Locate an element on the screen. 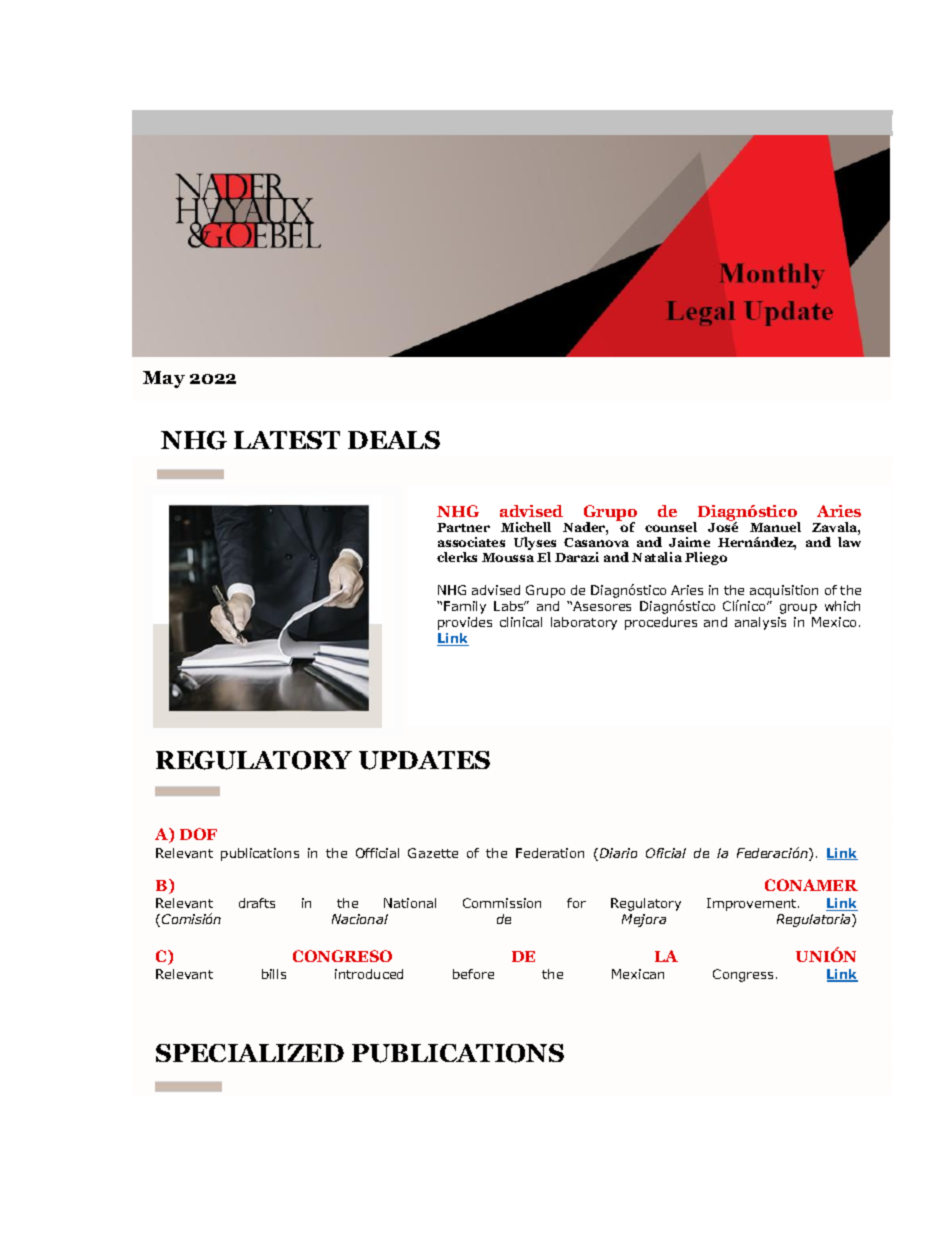 The height and width of the screenshot is (1233, 952). DEALS is located at coordinates (394, 440).
